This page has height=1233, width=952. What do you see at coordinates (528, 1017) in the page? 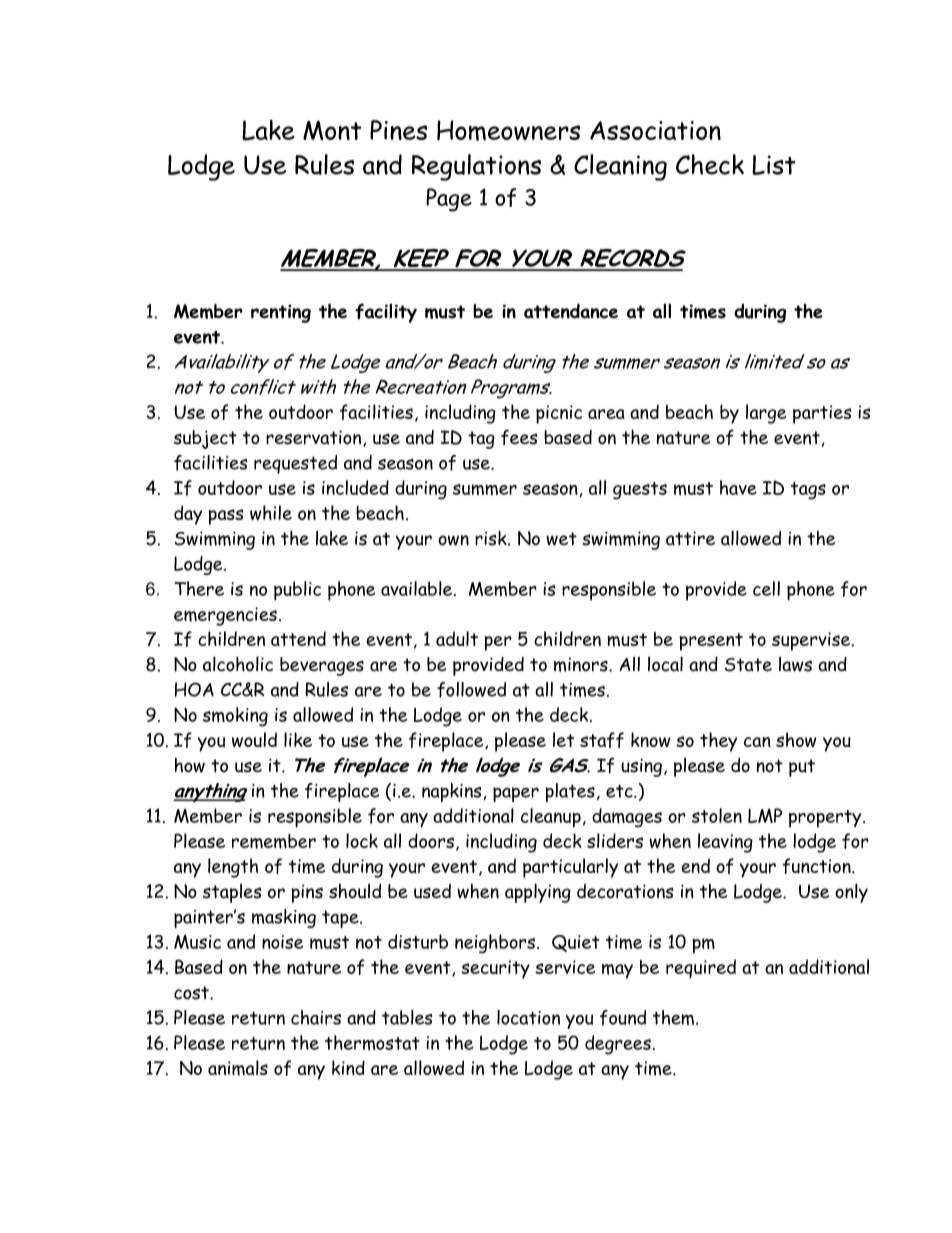
I see `location` at bounding box center [528, 1017].
